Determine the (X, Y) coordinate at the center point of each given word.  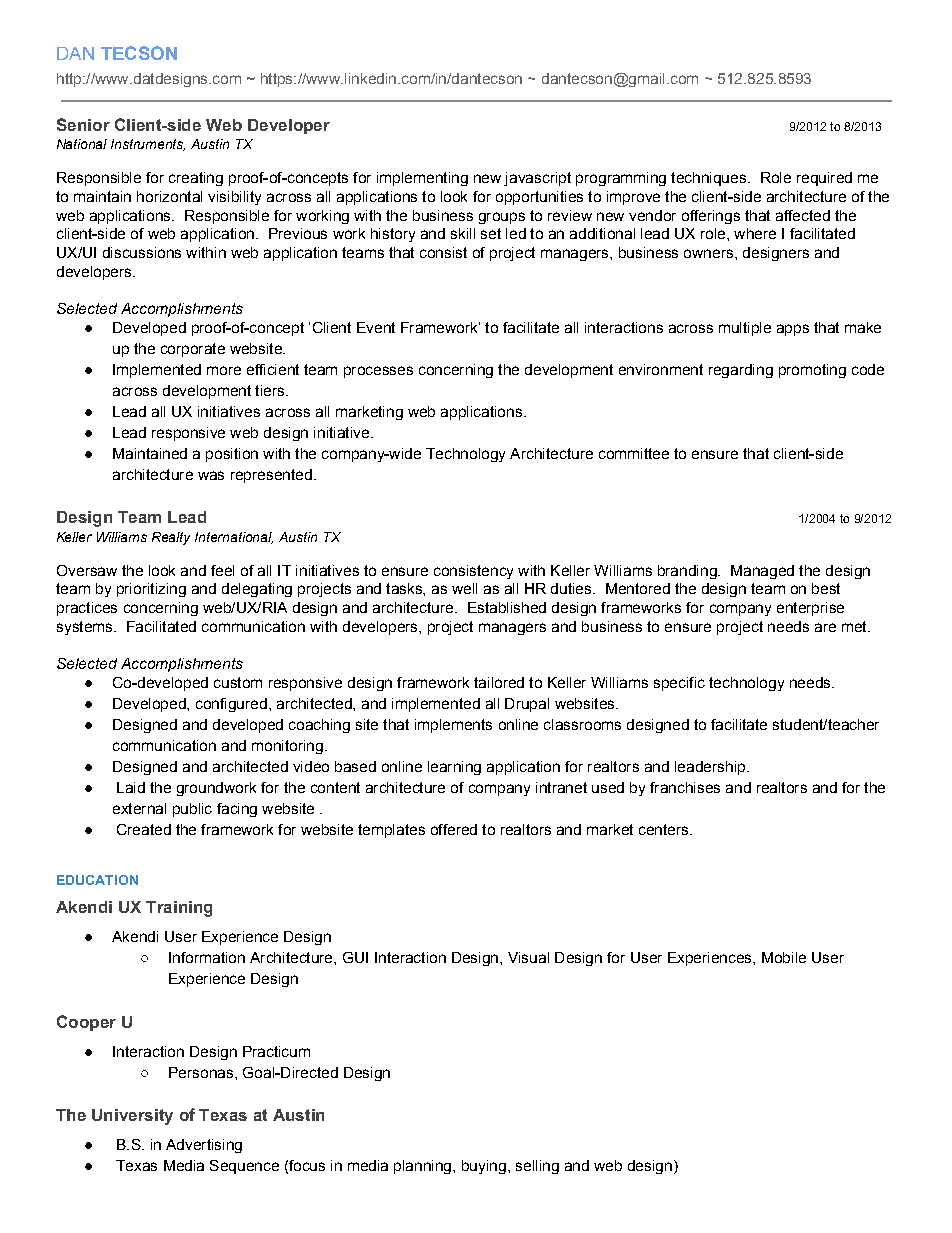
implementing (422, 179)
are (825, 627)
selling (537, 1167)
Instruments (148, 145)
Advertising (204, 1146)
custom (238, 682)
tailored (499, 682)
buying (484, 1167)
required (824, 179)
